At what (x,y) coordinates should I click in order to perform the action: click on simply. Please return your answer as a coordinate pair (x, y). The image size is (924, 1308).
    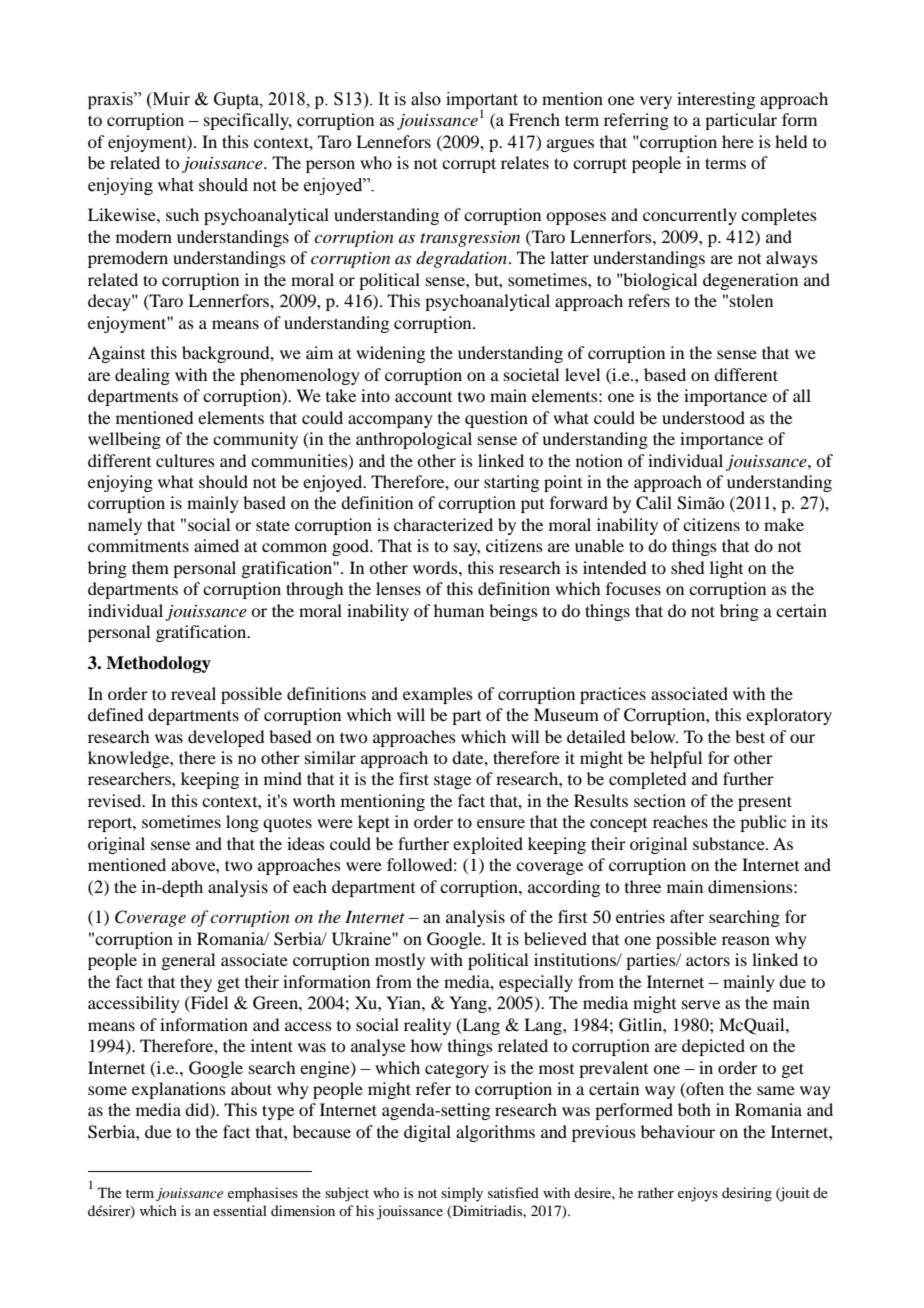
    Looking at the image, I should click on (462, 1194).
